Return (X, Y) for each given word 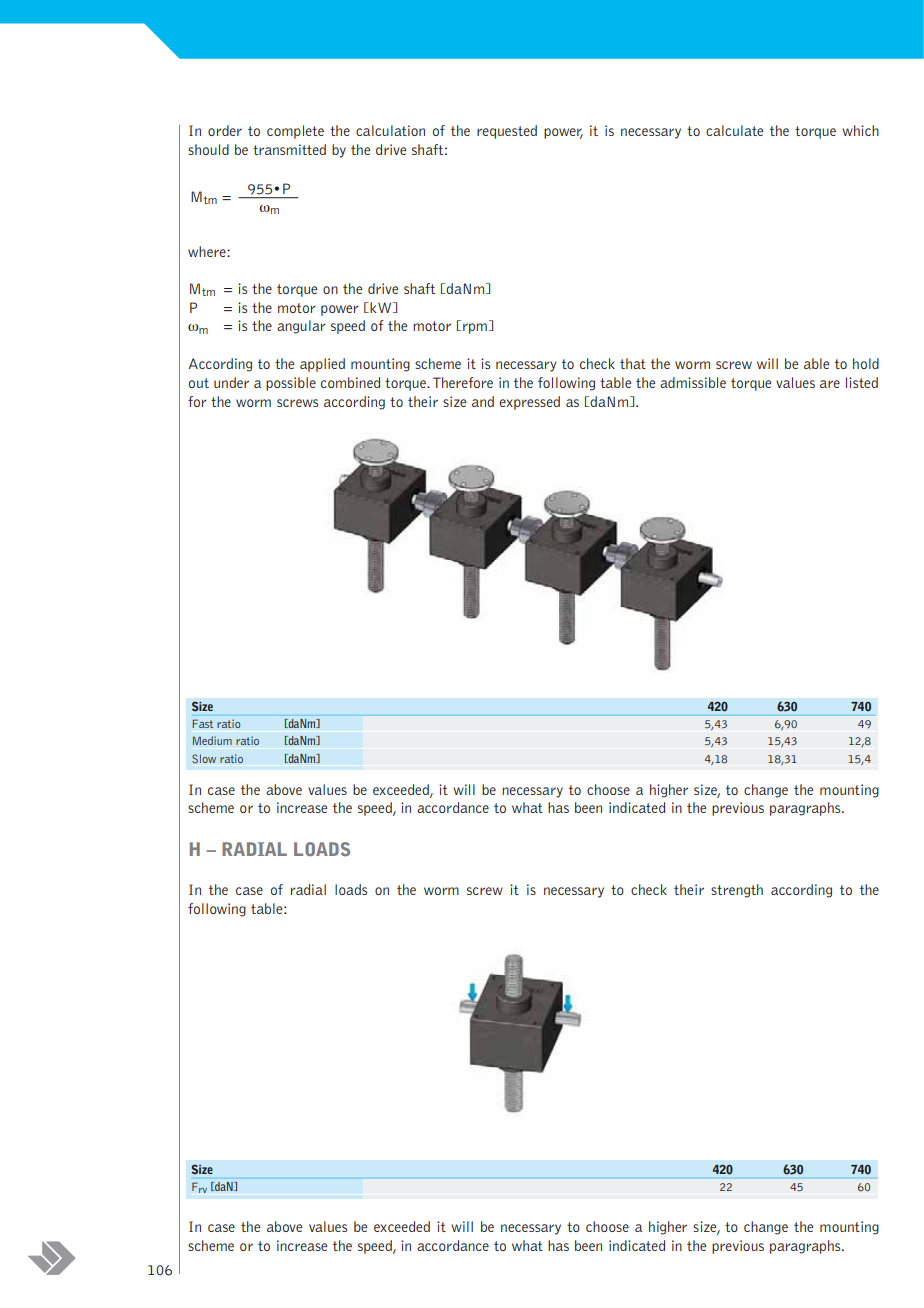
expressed (529, 403)
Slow (204, 759)
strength (737, 891)
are (830, 384)
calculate (734, 130)
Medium (212, 740)
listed (862, 382)
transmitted (289, 149)
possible (291, 384)
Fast (202, 723)
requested (507, 132)
